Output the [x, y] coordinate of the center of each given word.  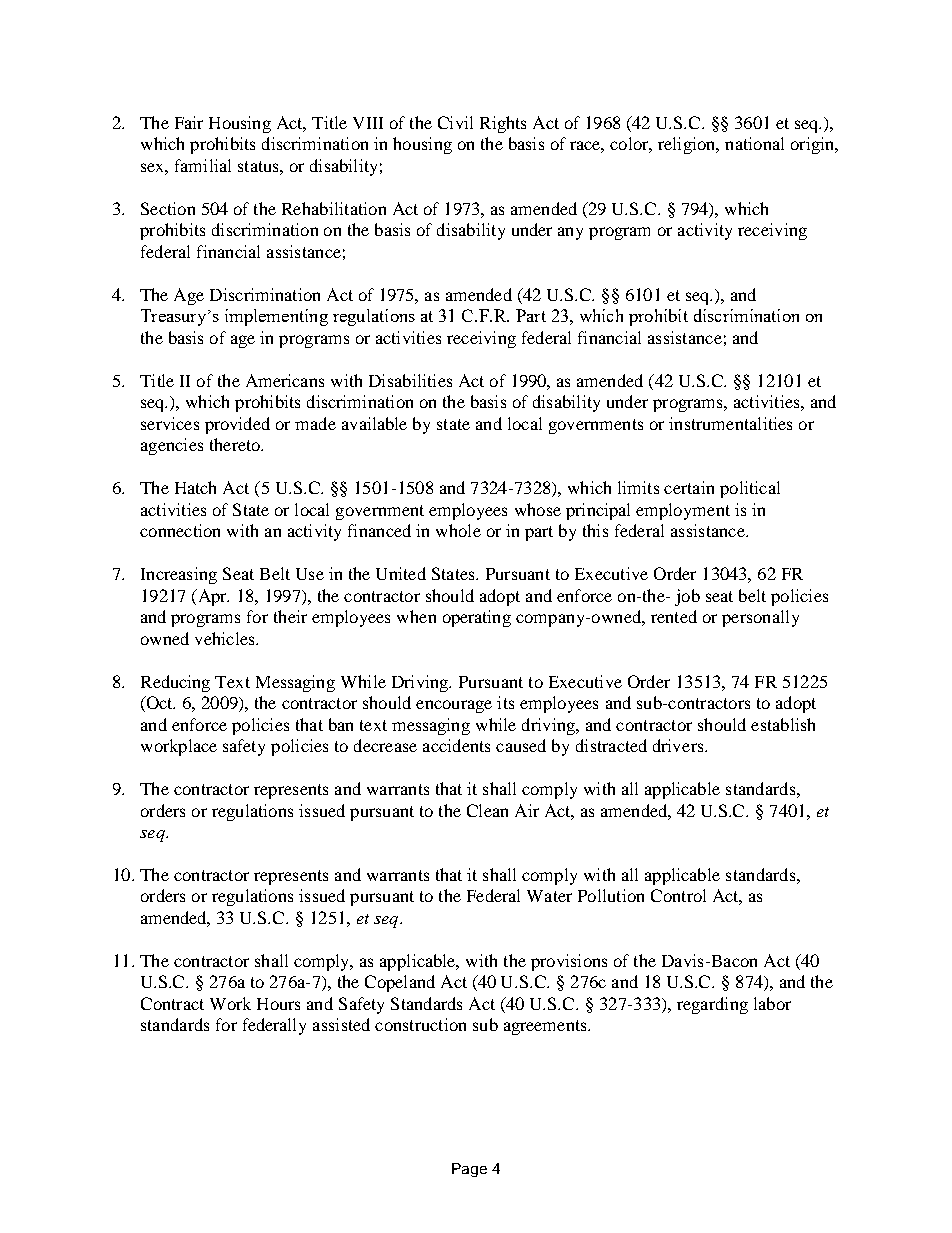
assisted [341, 1024]
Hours [278, 1004]
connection [180, 530]
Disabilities [410, 380]
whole [458, 530]
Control [678, 895]
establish [783, 724]
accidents [456, 745]
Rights [503, 124]
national [754, 143]
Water [549, 896]
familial [203, 165]
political [750, 489]
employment [683, 511]
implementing [276, 317]
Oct [159, 704]
